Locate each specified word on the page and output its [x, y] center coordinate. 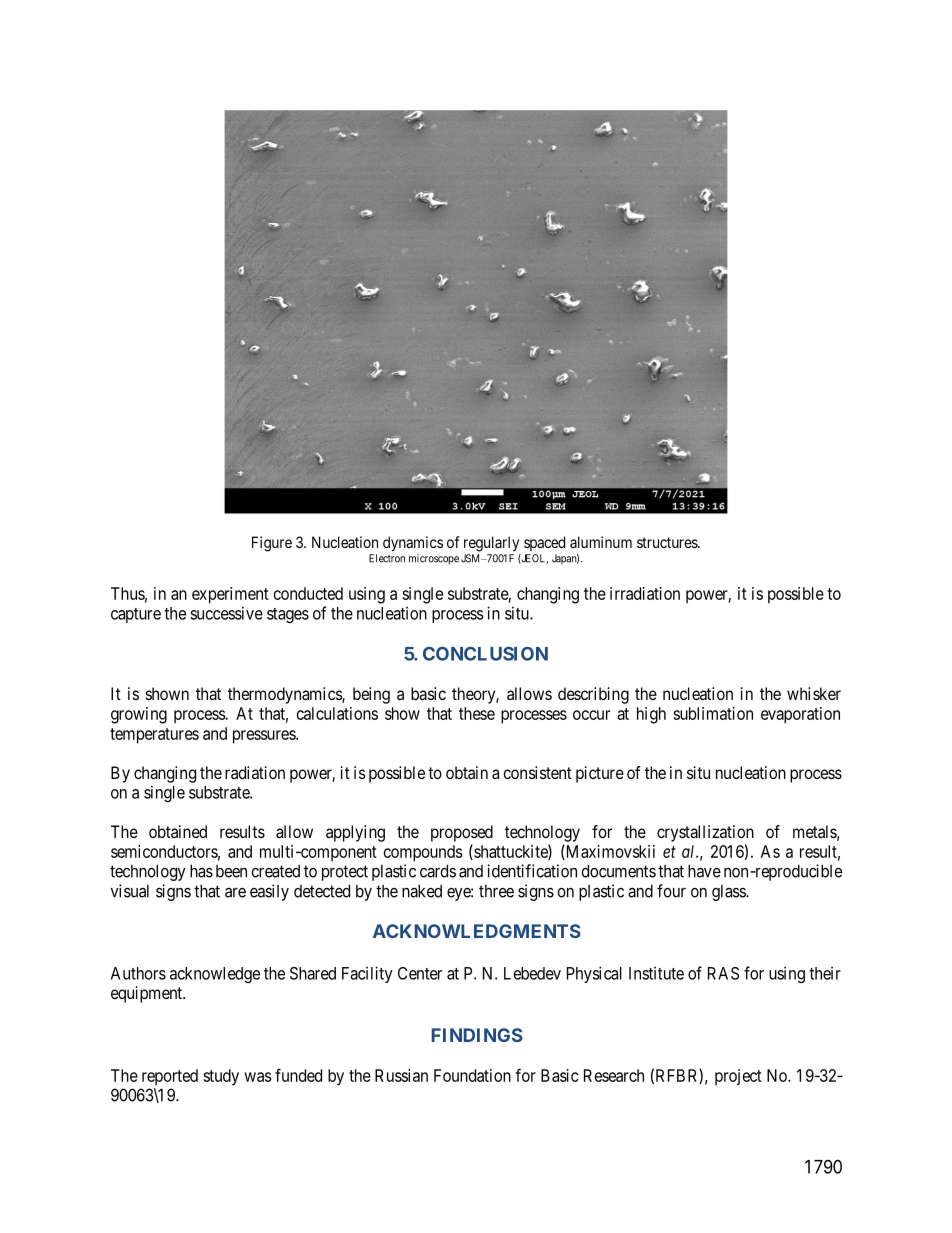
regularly [491, 544]
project [738, 1077]
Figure [272, 544]
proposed [462, 833]
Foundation [472, 1075]
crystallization [705, 833]
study [221, 1077]
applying [355, 833]
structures [668, 542]
